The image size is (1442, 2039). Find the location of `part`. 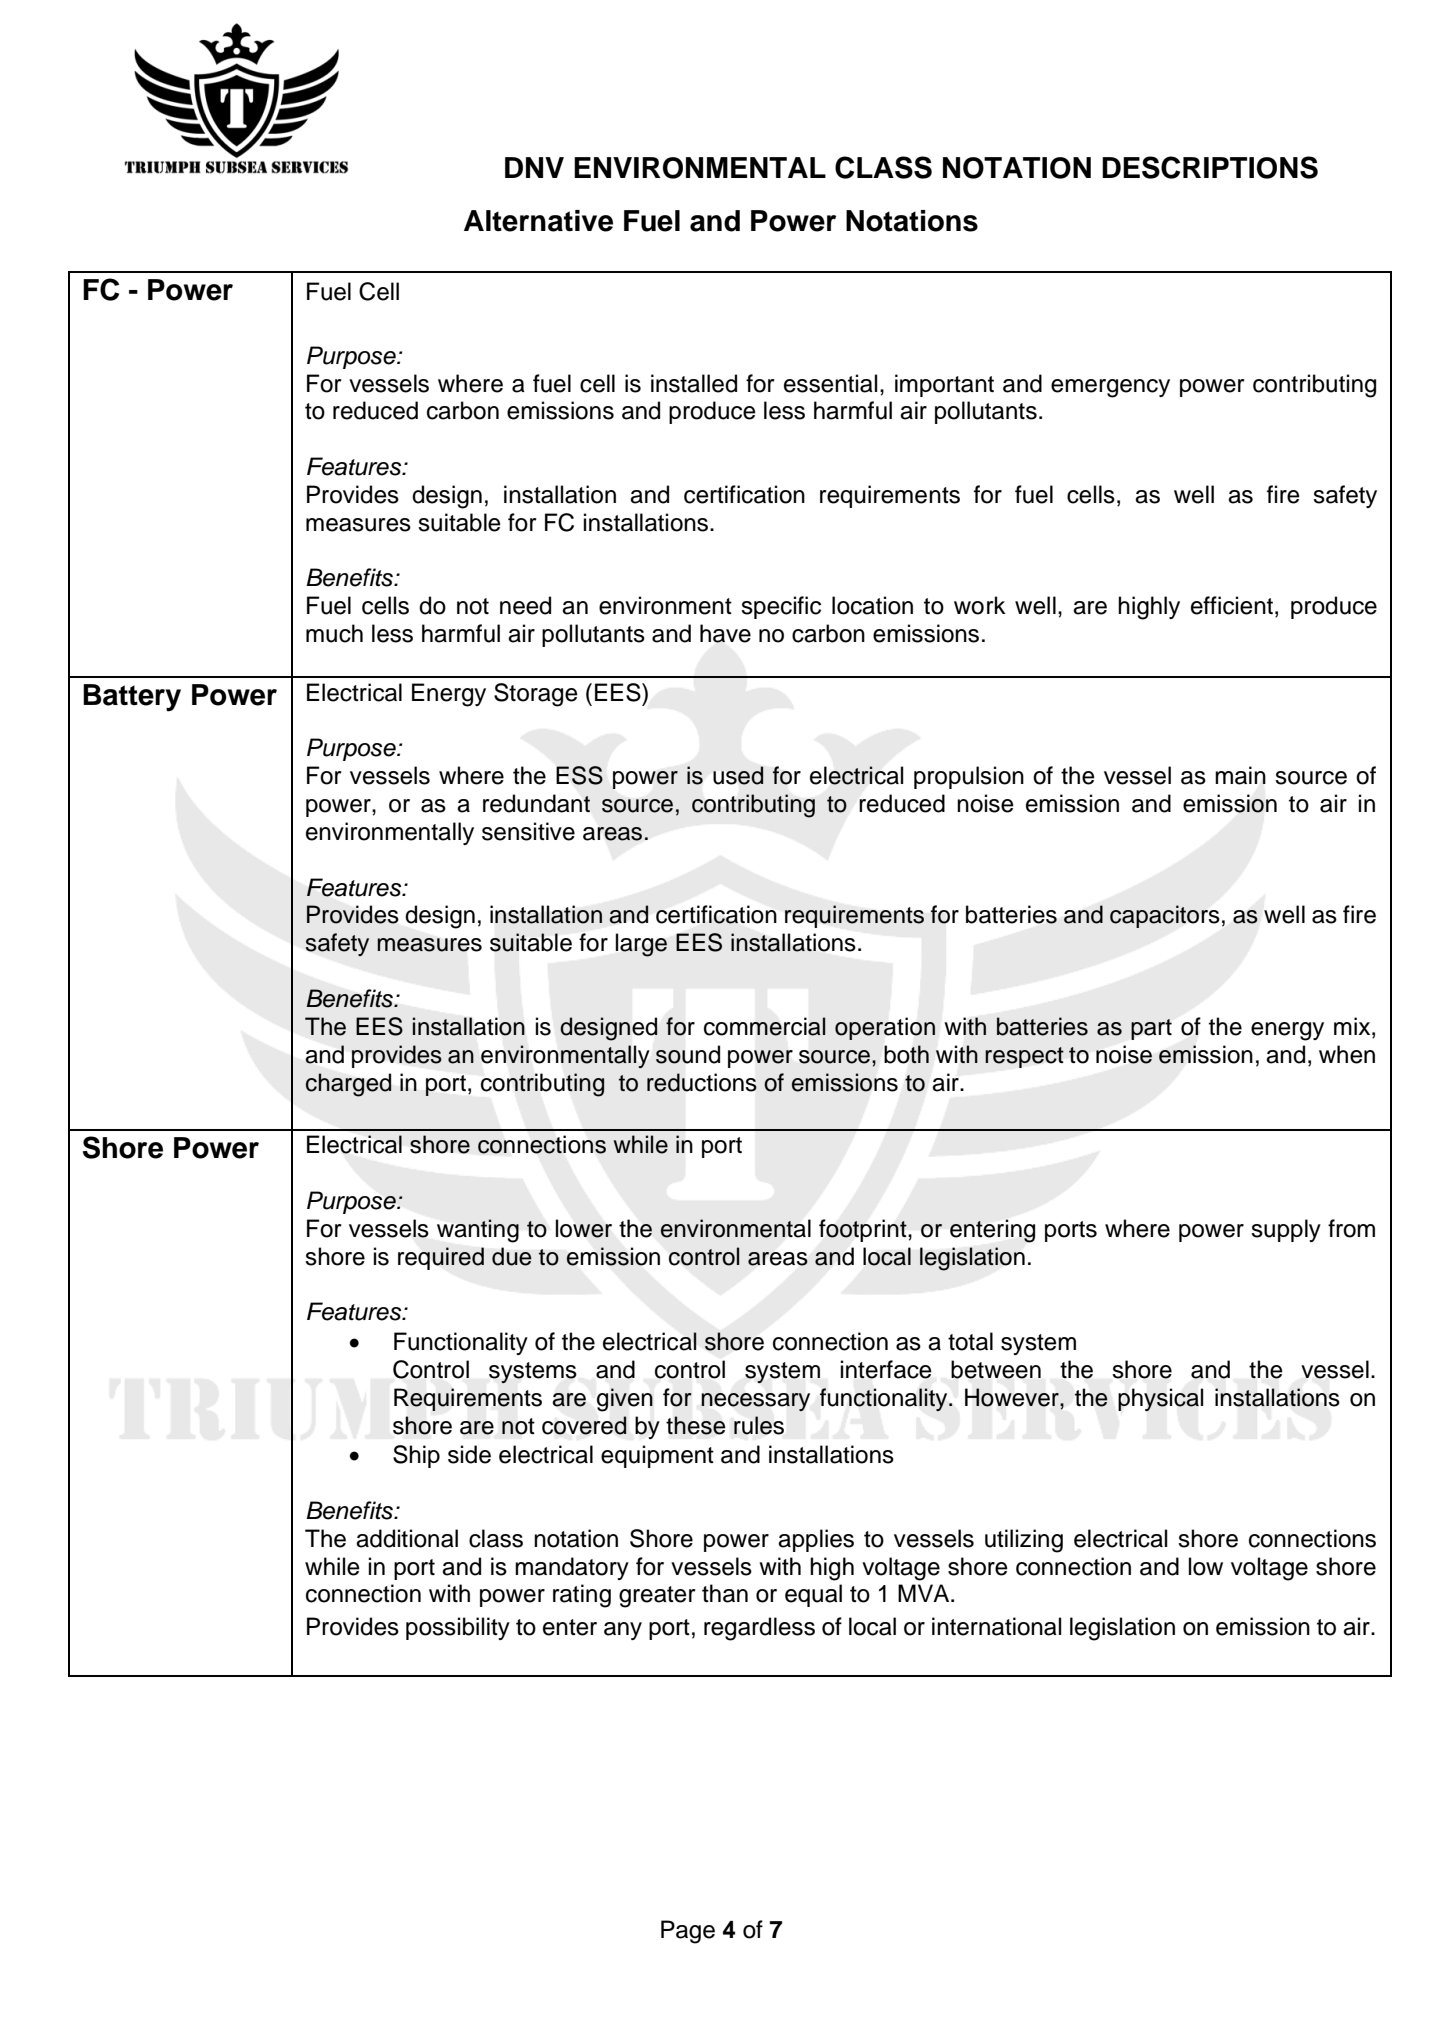

part is located at coordinates (1151, 1029).
